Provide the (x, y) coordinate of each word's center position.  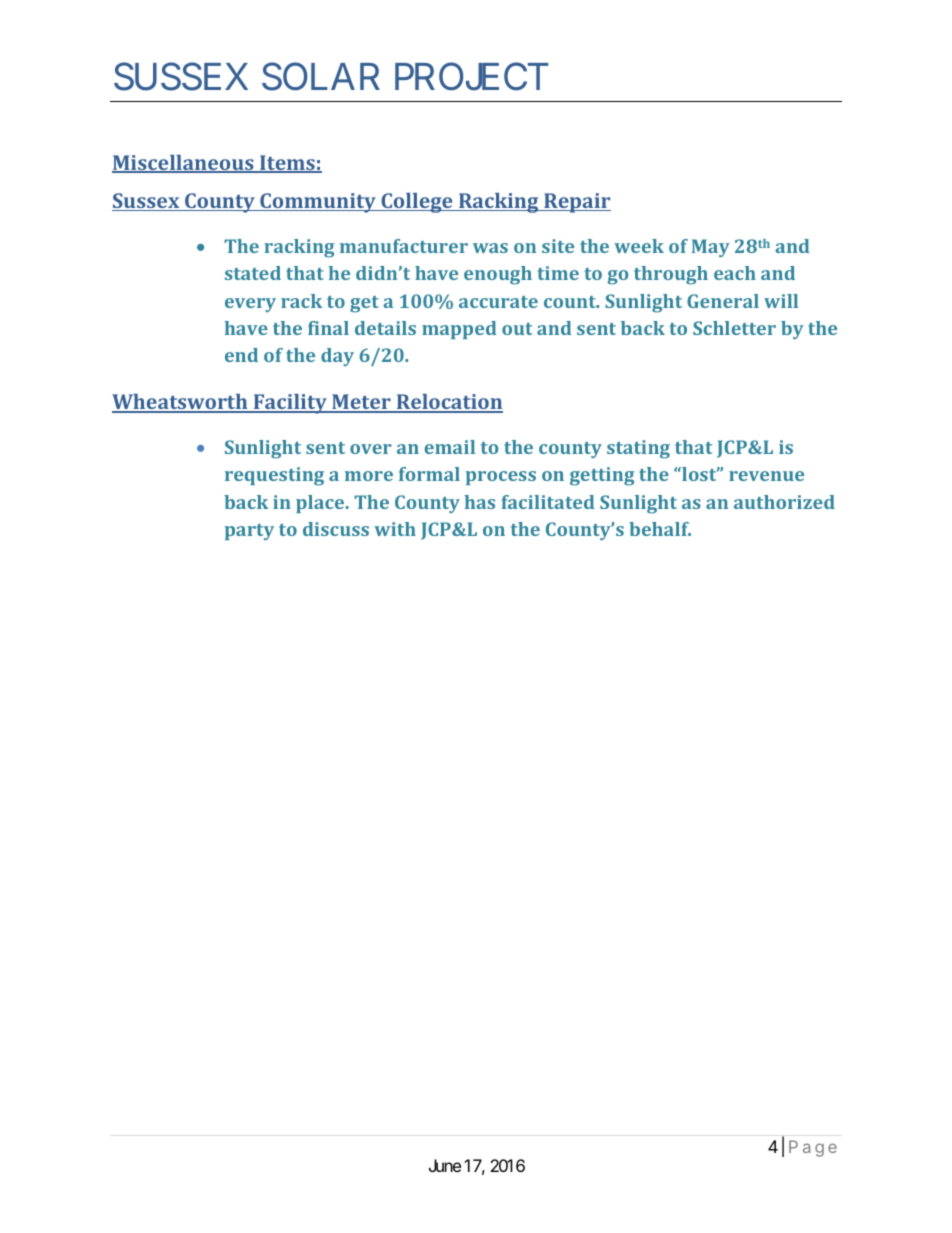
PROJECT (472, 77)
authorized (784, 502)
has (480, 502)
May (711, 248)
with (395, 529)
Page (813, 1148)
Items (287, 164)
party (249, 532)
